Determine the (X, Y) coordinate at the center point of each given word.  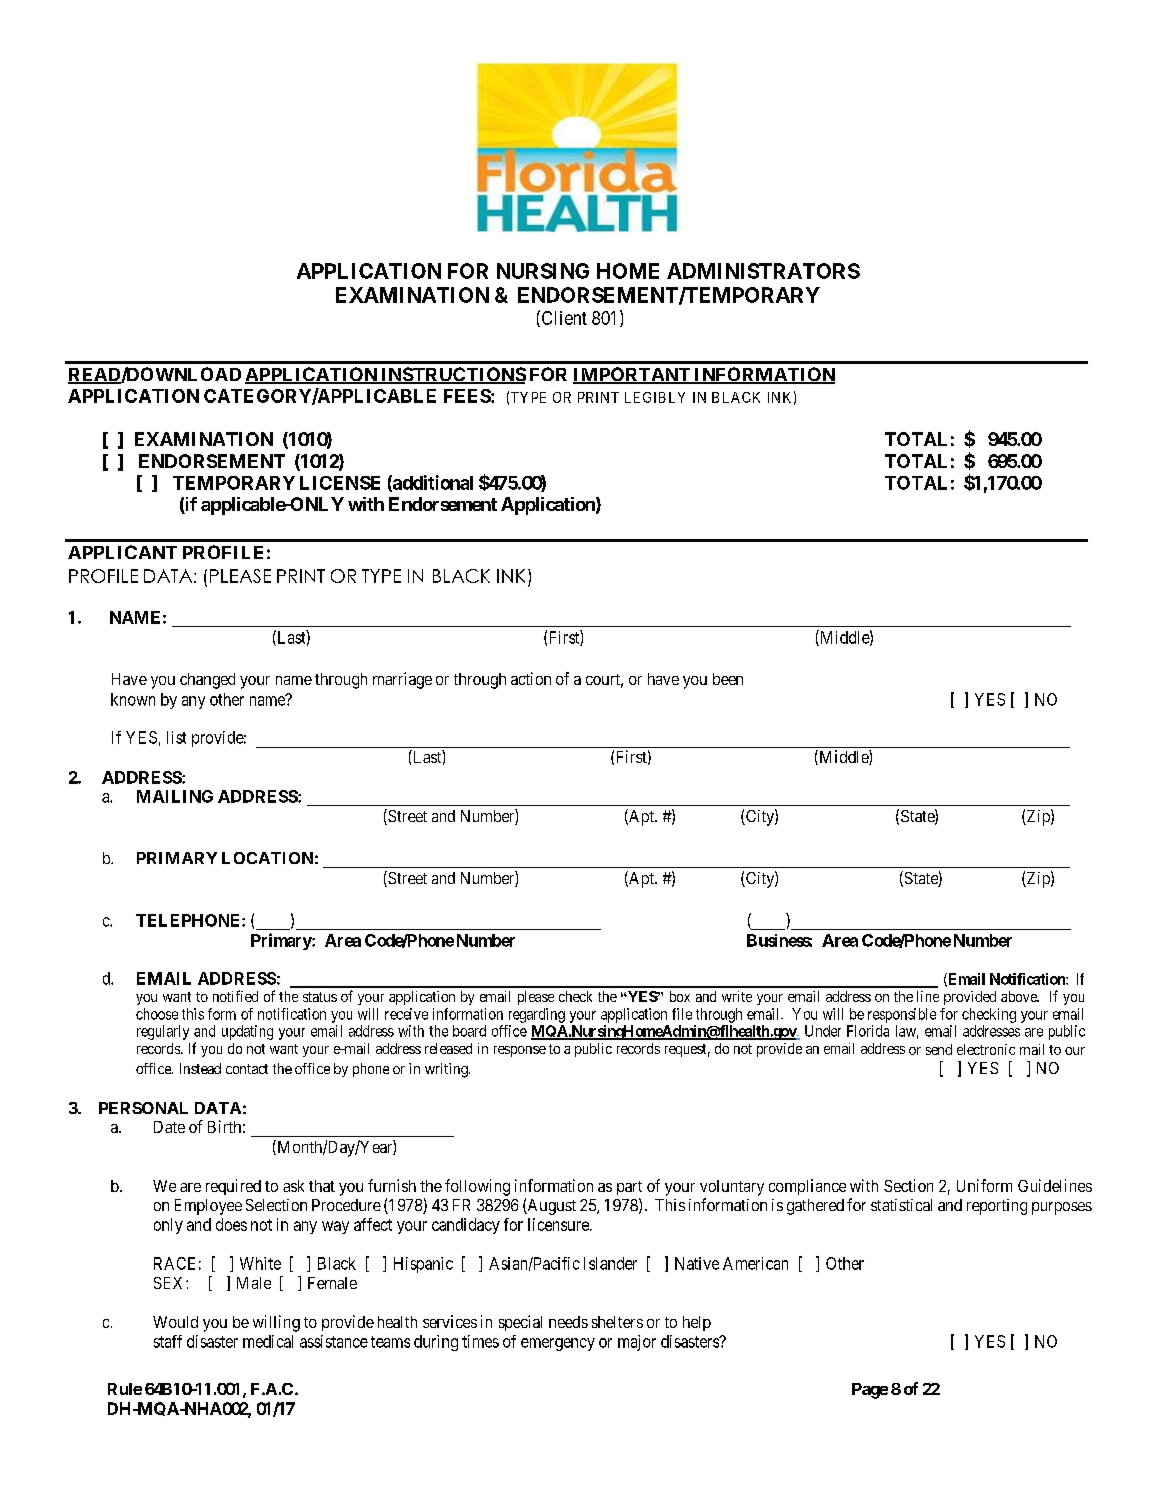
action (531, 678)
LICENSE (340, 483)
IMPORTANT (633, 375)
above (1020, 996)
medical (268, 1341)
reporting (997, 1207)
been (728, 679)
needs (568, 1322)
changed (207, 681)
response (520, 1051)
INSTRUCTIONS (452, 375)
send (939, 1049)
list (176, 737)
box (680, 996)
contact (247, 1069)
